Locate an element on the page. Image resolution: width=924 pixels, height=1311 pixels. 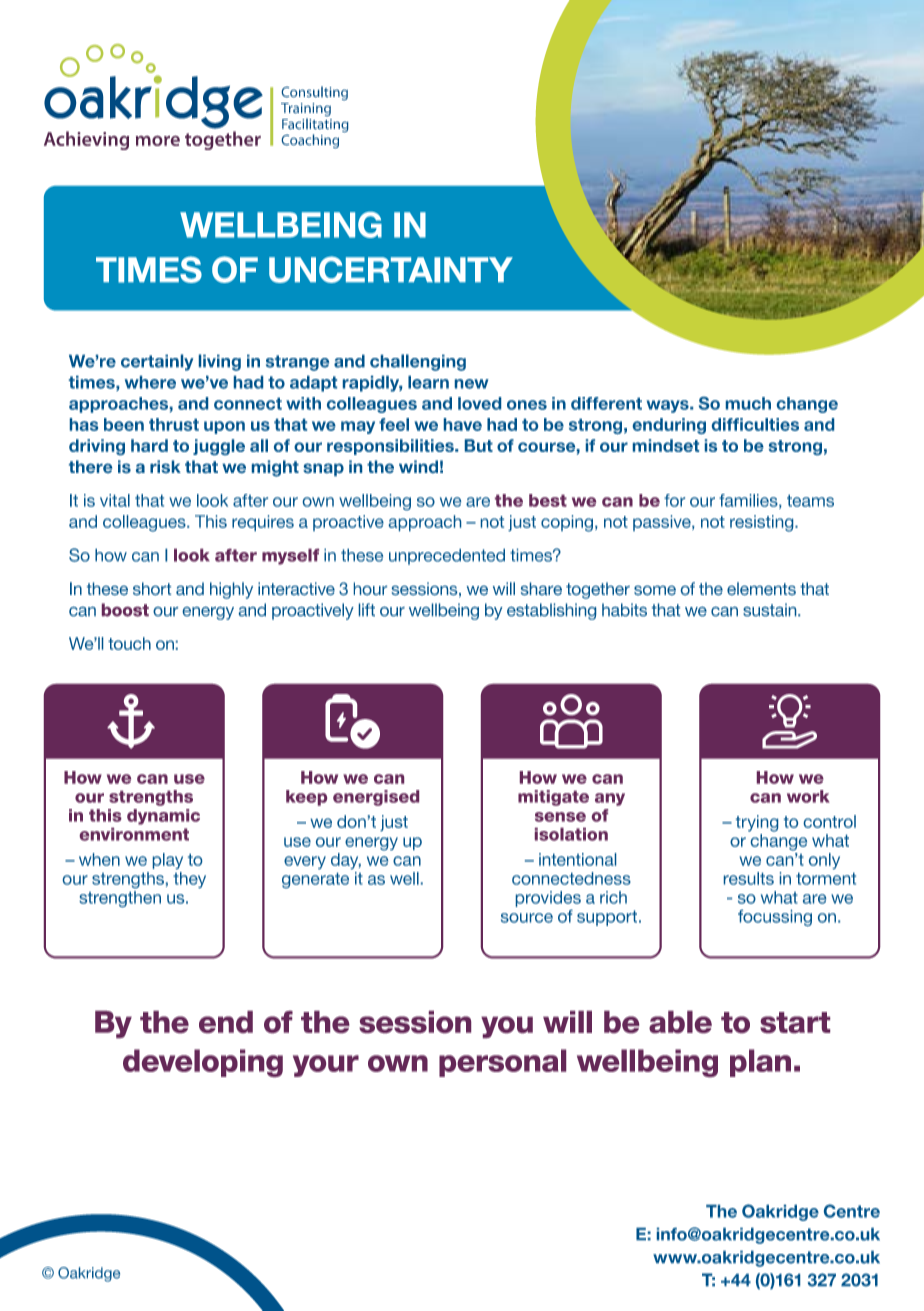
UNCERTAINTY is located at coordinates (391, 269).
